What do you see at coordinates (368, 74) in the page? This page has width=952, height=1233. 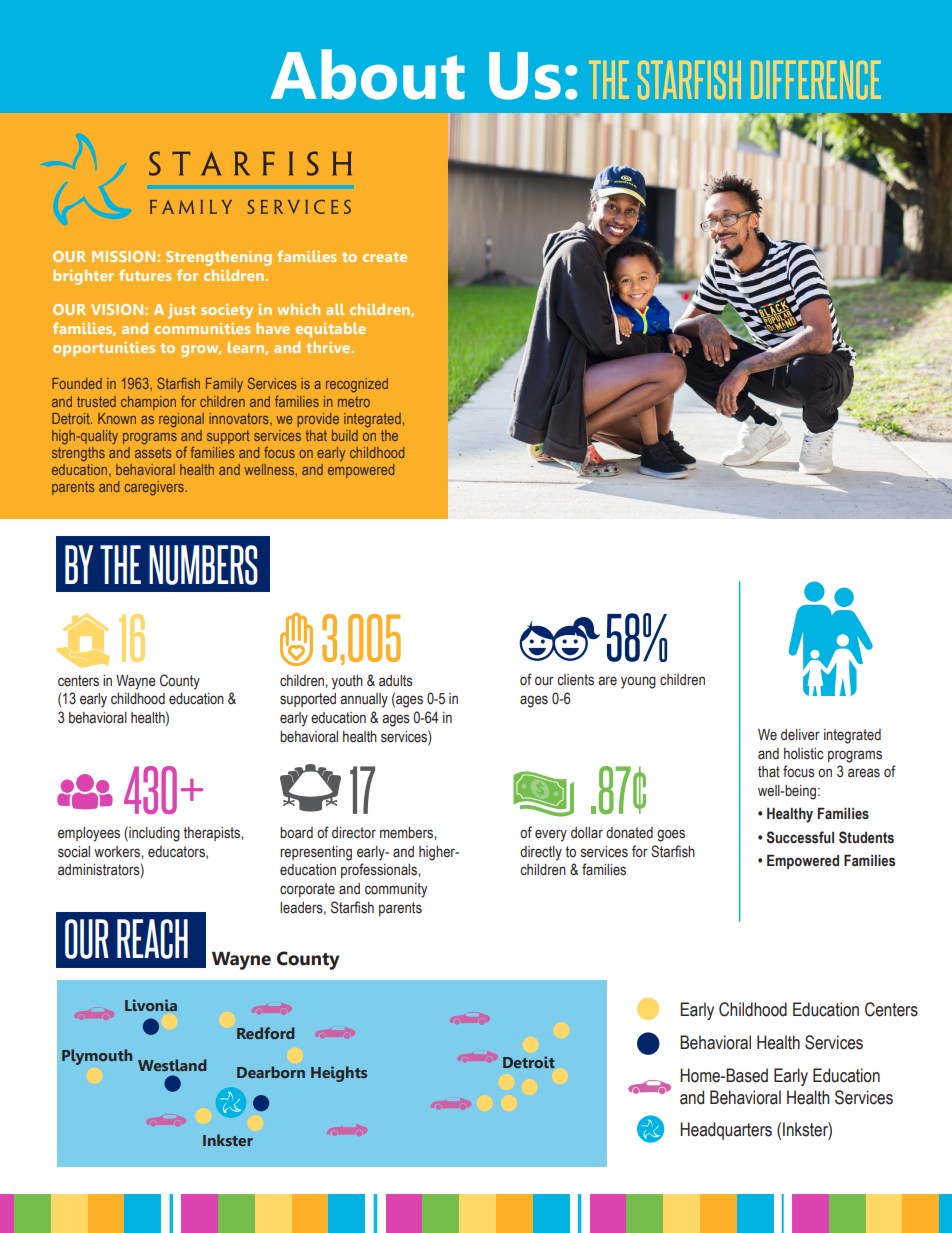 I see `About` at bounding box center [368, 74].
